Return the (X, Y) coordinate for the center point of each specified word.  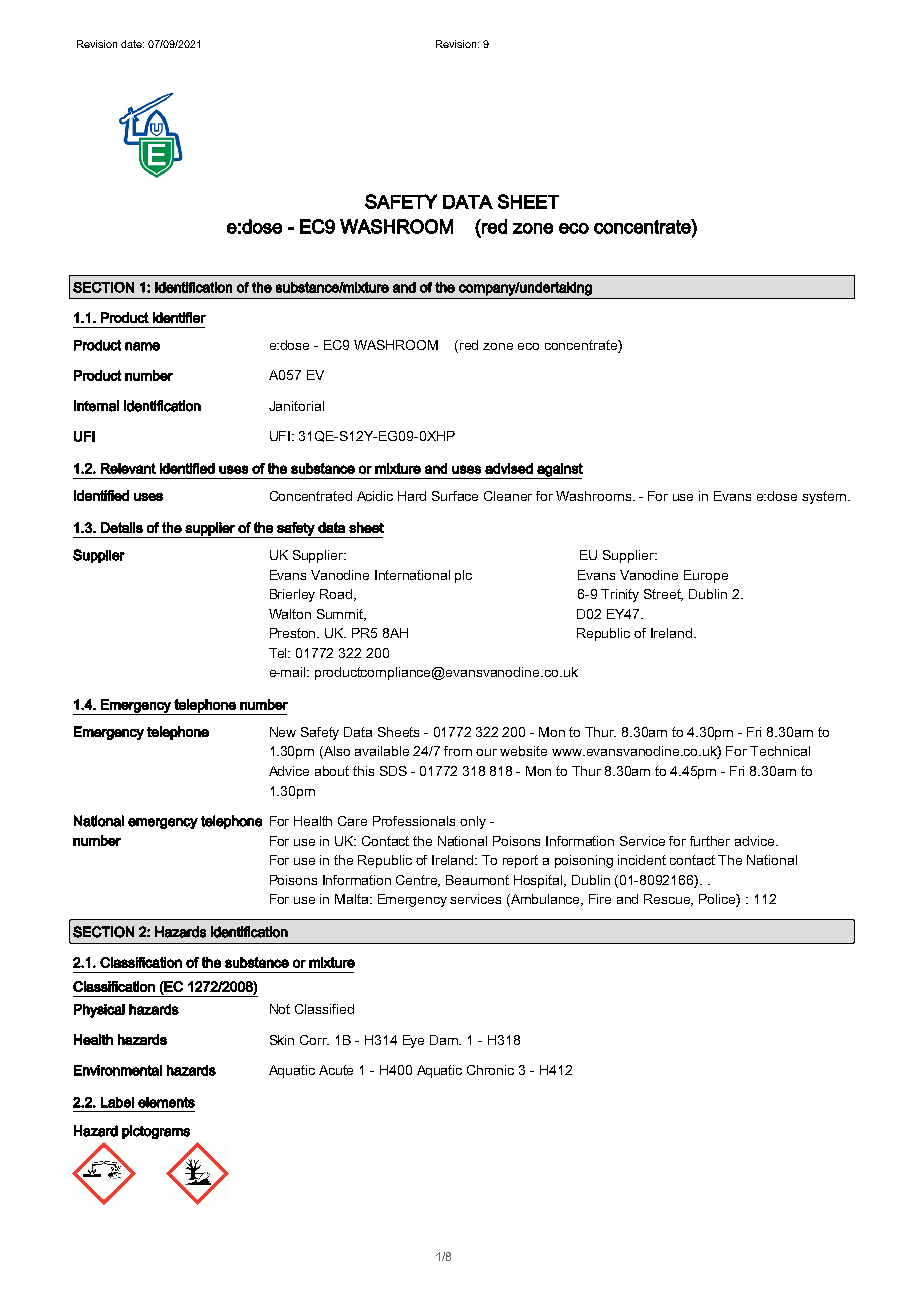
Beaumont (477, 880)
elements (166, 1102)
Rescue (668, 900)
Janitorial (296, 406)
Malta (353, 899)
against (559, 471)
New (283, 732)
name (142, 346)
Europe (706, 576)
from (458, 751)
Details (122, 527)
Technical (780, 751)
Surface (455, 496)
